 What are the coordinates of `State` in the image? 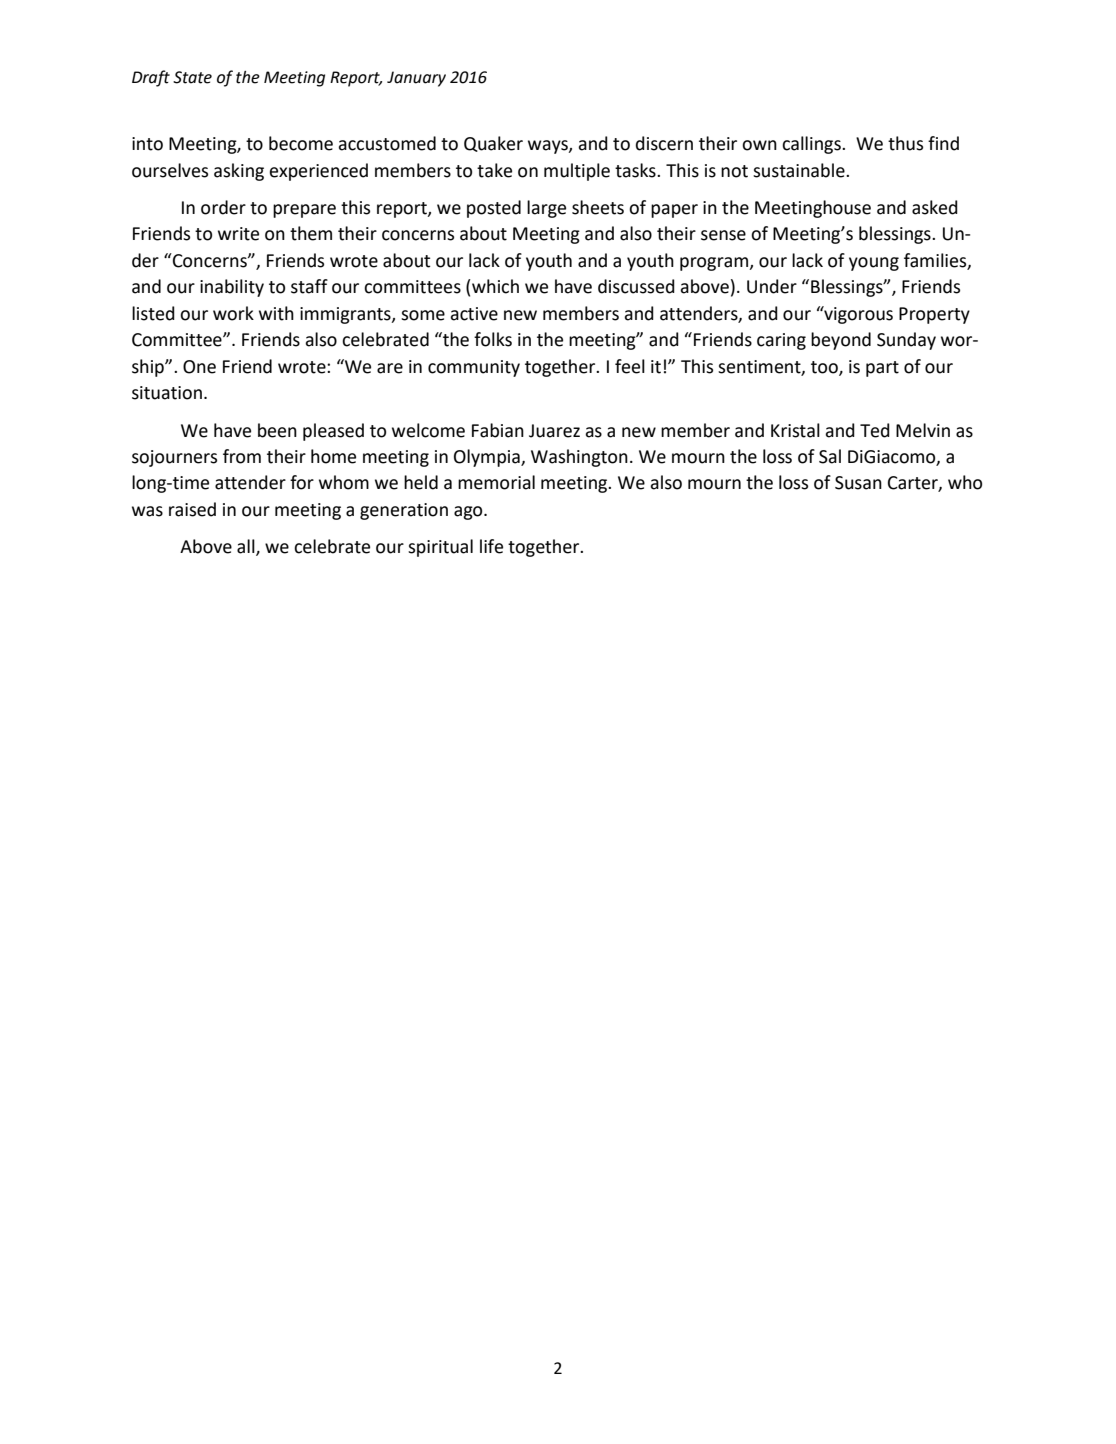 It's located at (192, 77).
